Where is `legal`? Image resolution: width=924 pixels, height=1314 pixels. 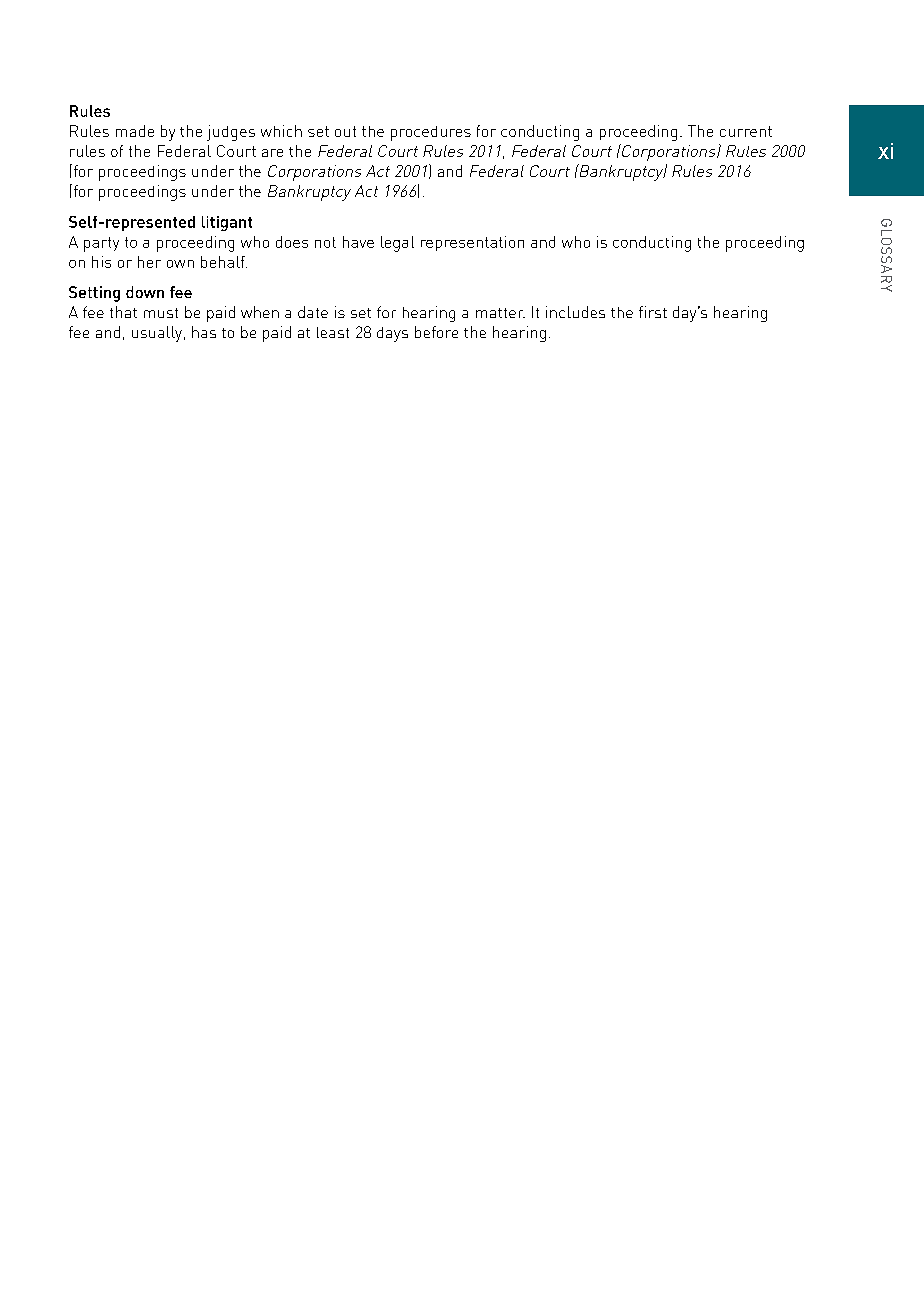
legal is located at coordinates (397, 244).
